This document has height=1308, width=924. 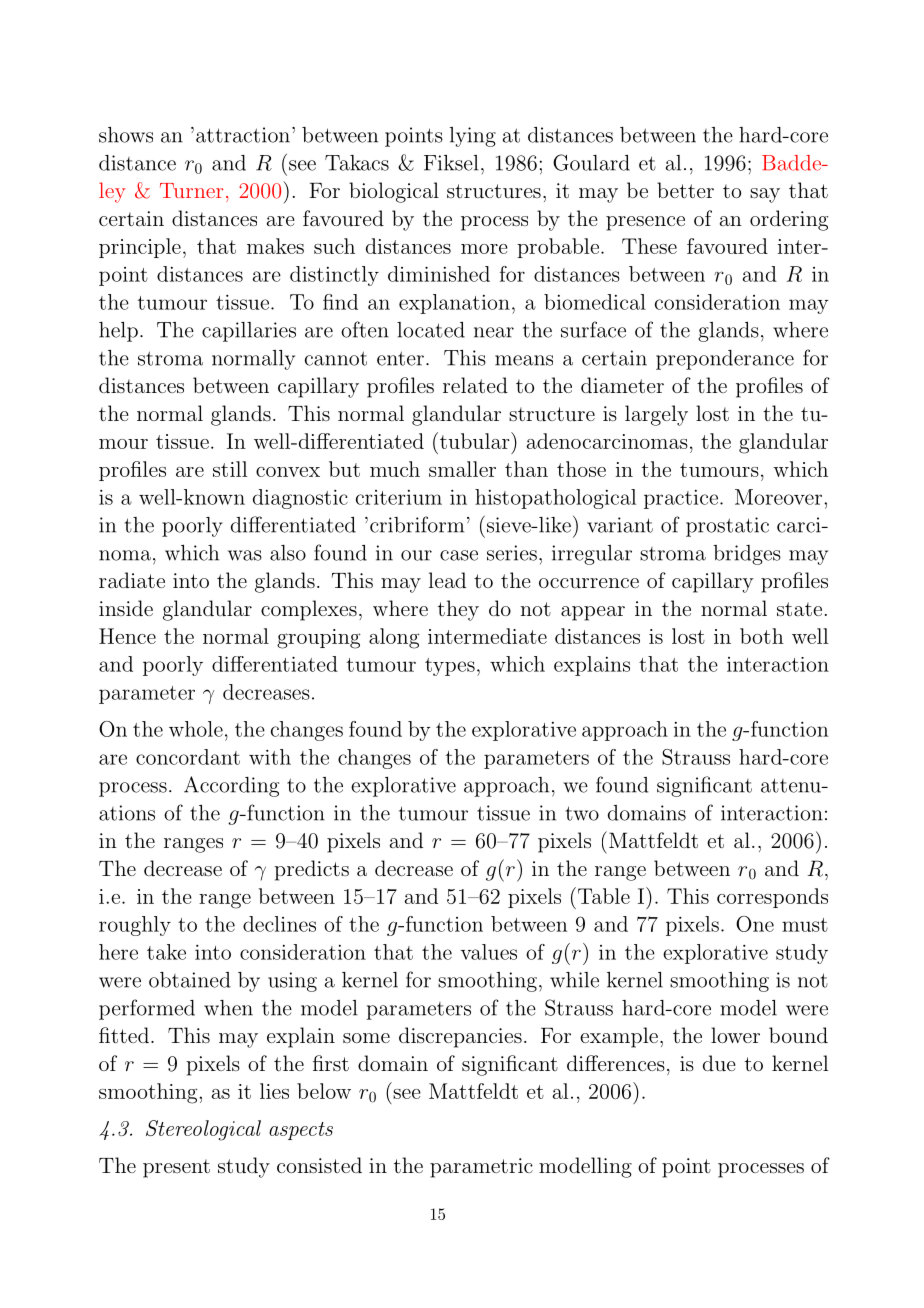 I want to click on types, so click(x=450, y=667).
